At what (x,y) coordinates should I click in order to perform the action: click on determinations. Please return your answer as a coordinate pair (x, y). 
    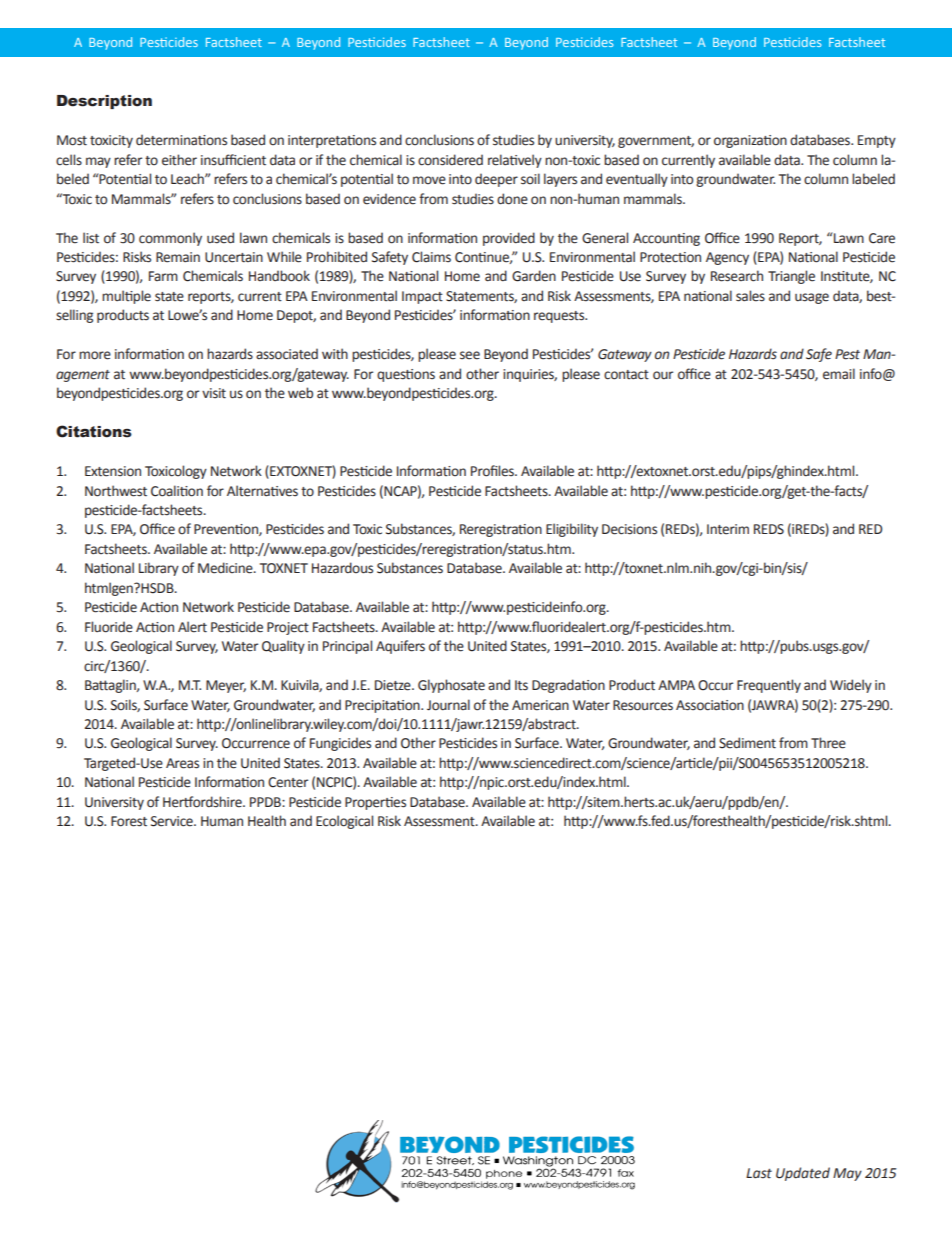
    Looking at the image, I should click on (181, 140).
